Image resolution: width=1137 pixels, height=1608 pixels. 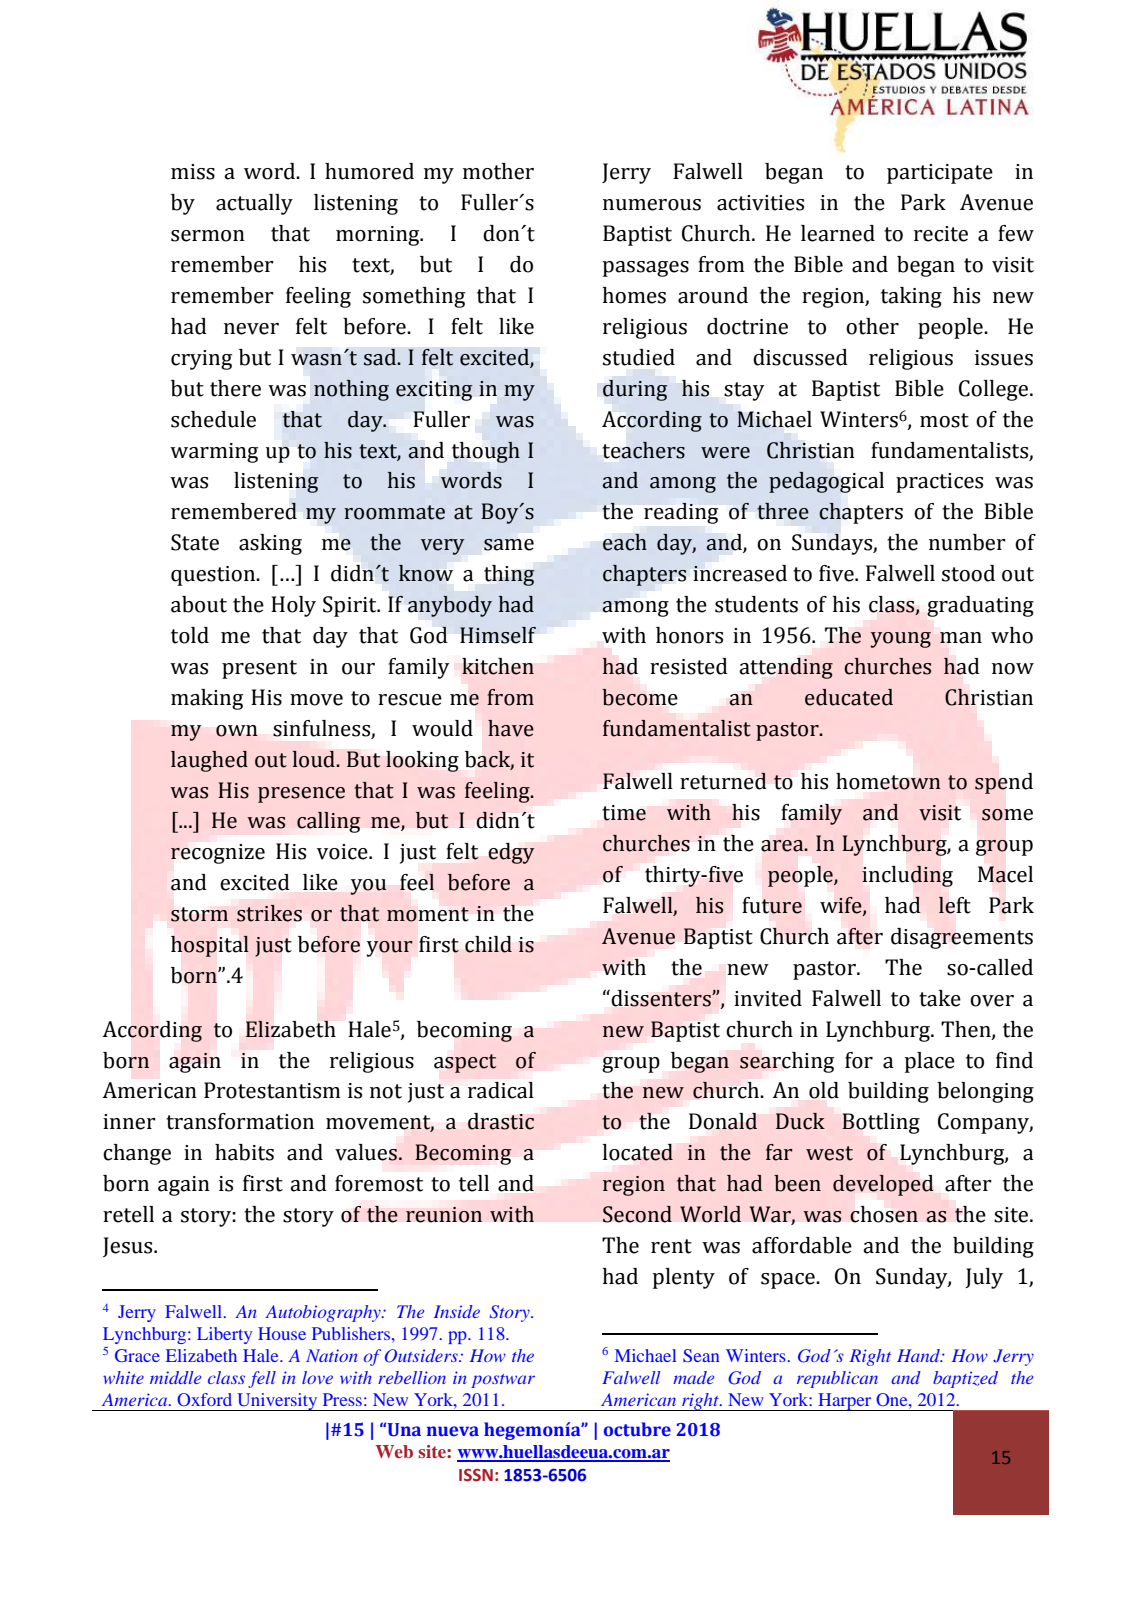 I want to click on Oxford, so click(x=204, y=1399).
